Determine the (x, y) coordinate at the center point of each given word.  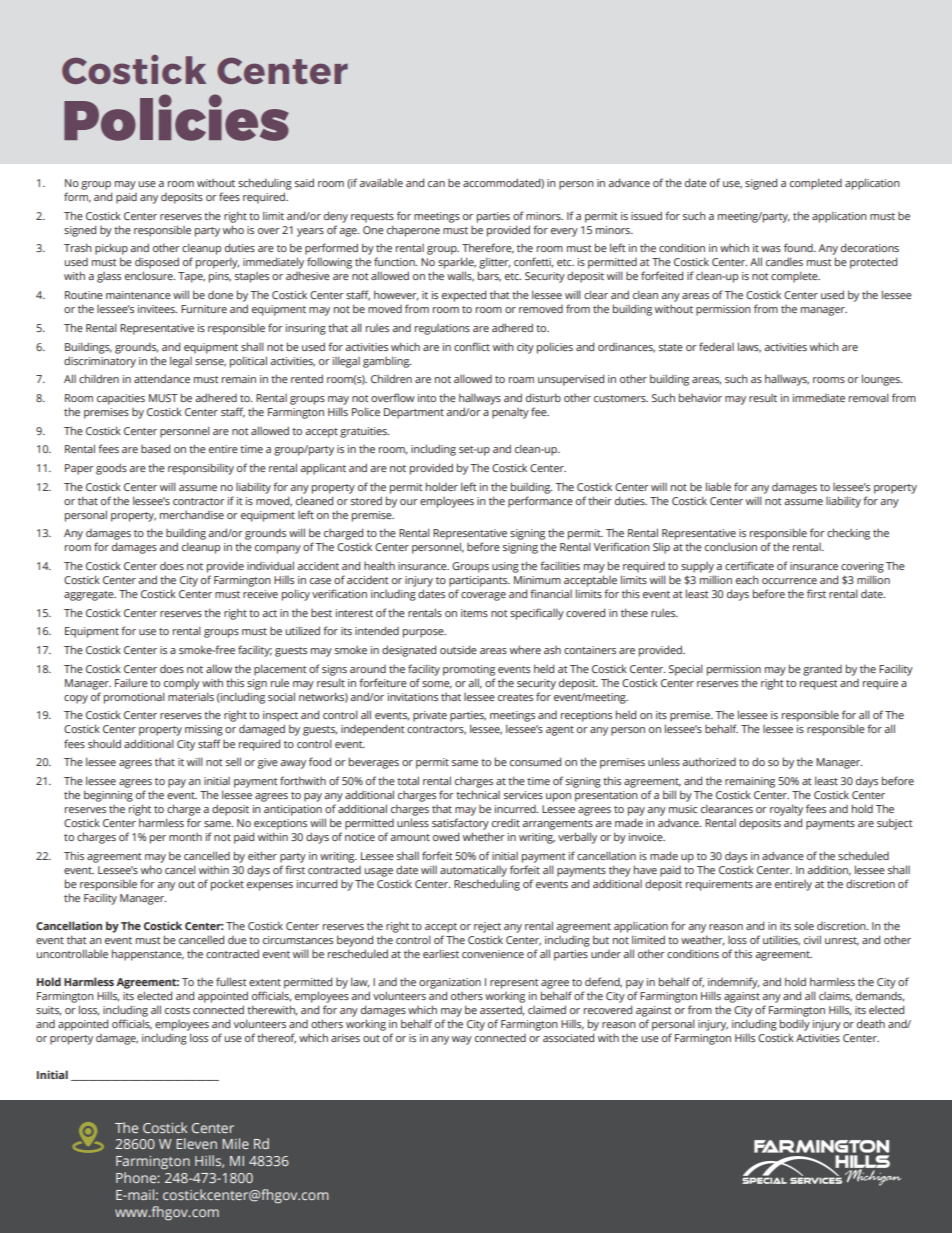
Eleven (196, 1143)
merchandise (192, 515)
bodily (795, 1025)
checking (848, 534)
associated (568, 1037)
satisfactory (460, 824)
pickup (111, 250)
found (799, 247)
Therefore (488, 248)
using (505, 567)
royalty (786, 810)
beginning (108, 796)
